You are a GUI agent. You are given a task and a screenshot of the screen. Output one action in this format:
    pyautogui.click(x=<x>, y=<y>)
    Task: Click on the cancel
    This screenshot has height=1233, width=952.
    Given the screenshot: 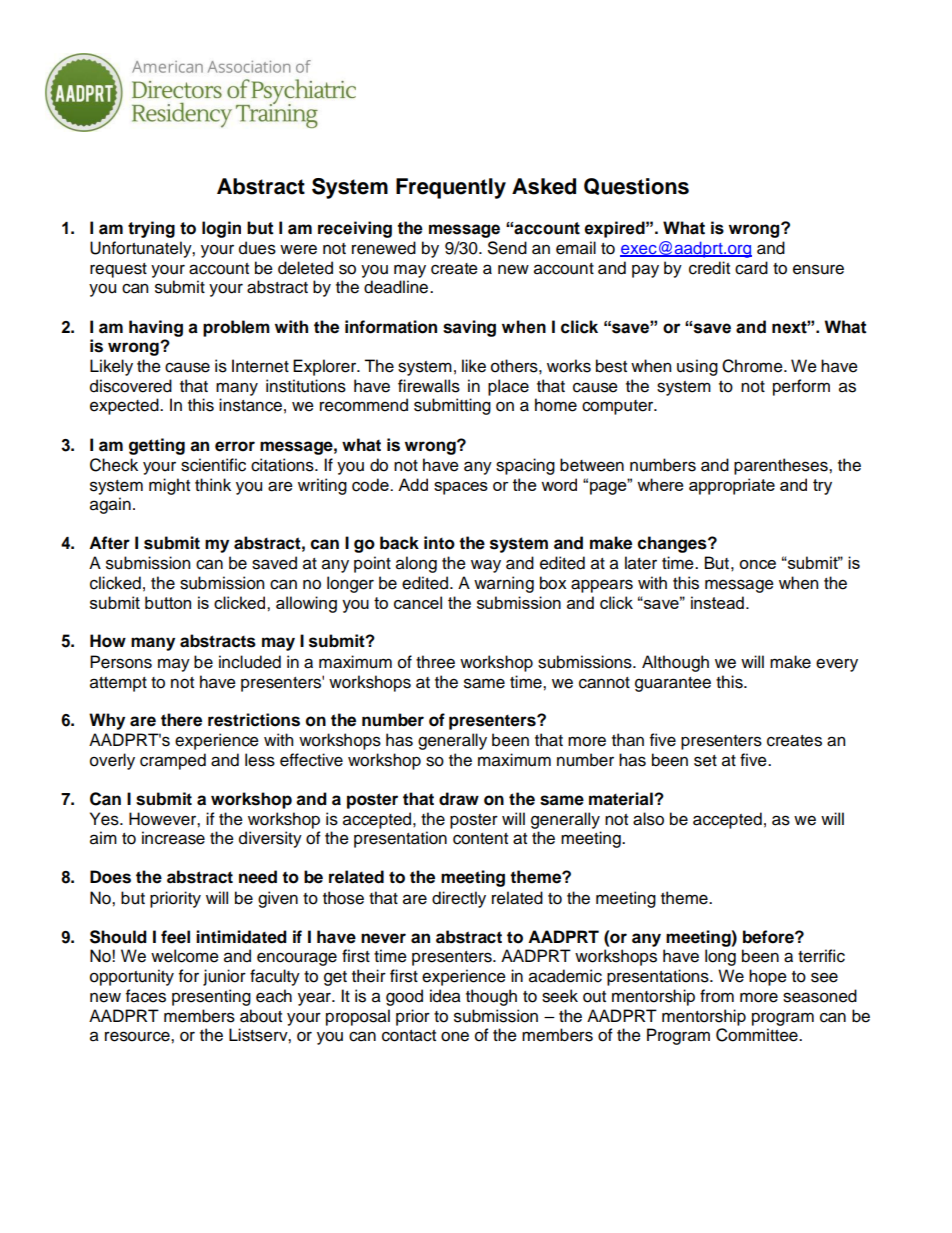 What is the action you would take?
    pyautogui.click(x=418, y=602)
